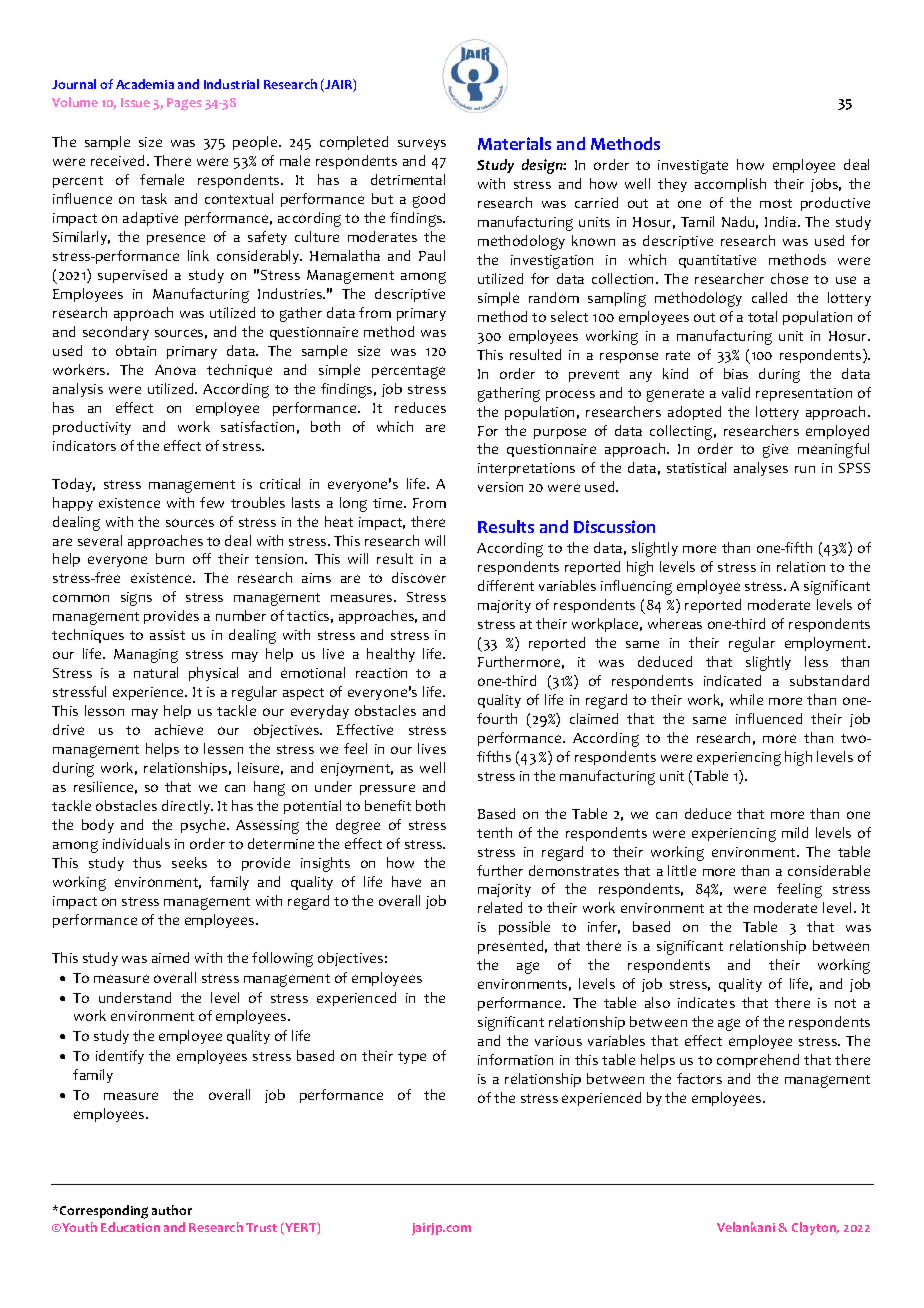 The height and width of the screenshot is (1308, 924). Describe the element at coordinates (515, 1059) in the screenshot. I see `information` at that location.
